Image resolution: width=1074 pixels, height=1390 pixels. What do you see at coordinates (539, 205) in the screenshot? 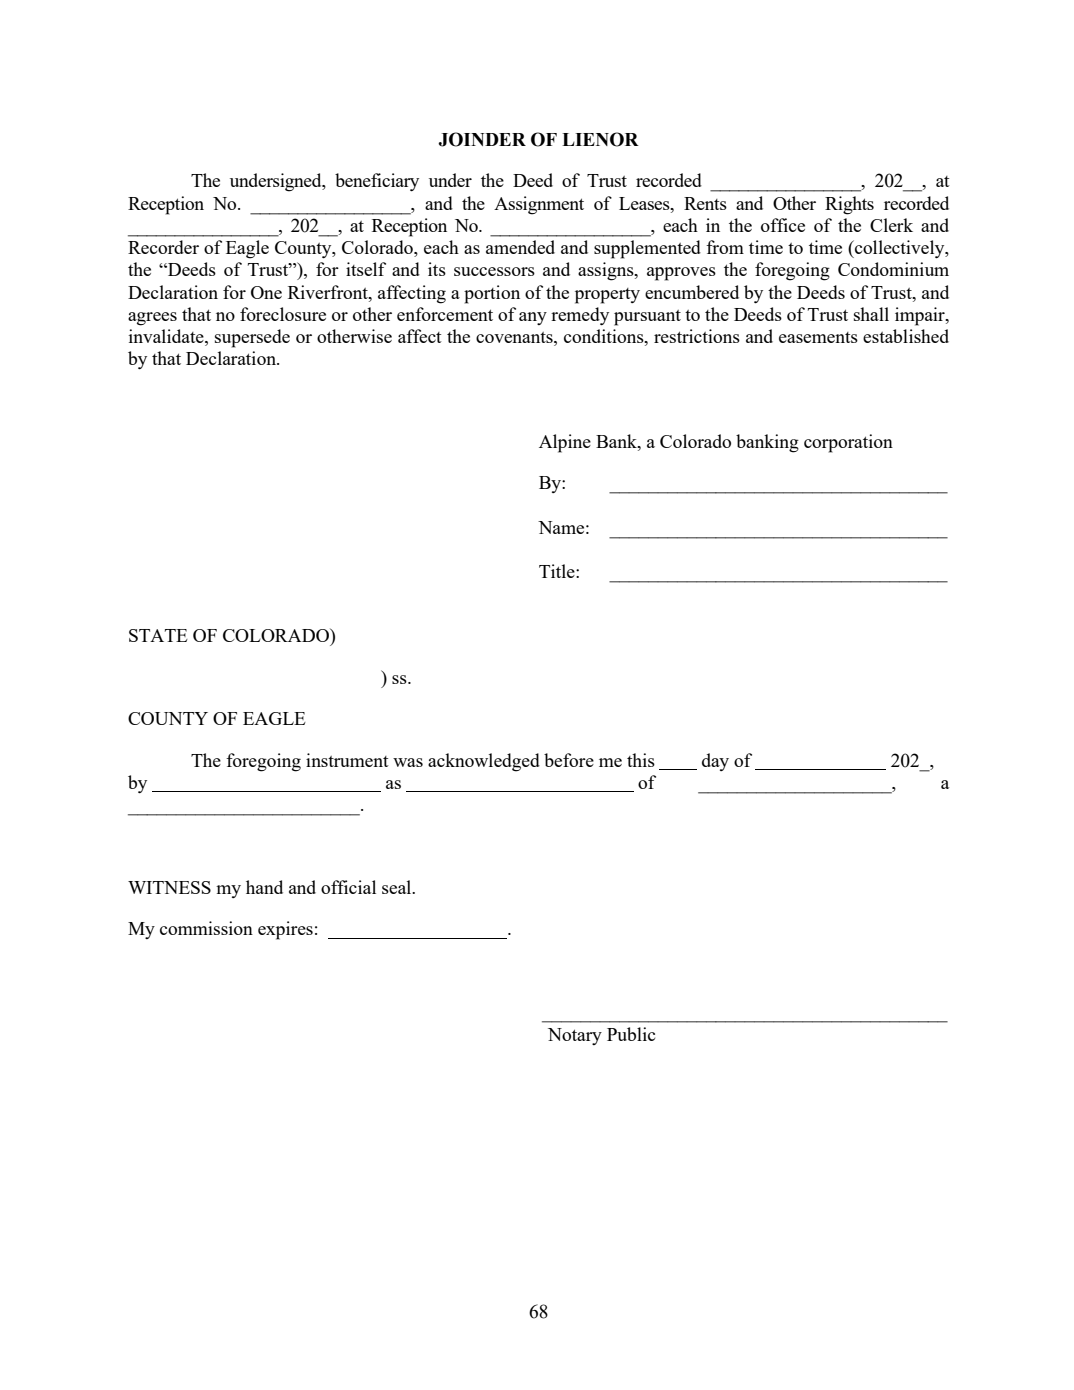
I see `Assignment` at bounding box center [539, 205].
